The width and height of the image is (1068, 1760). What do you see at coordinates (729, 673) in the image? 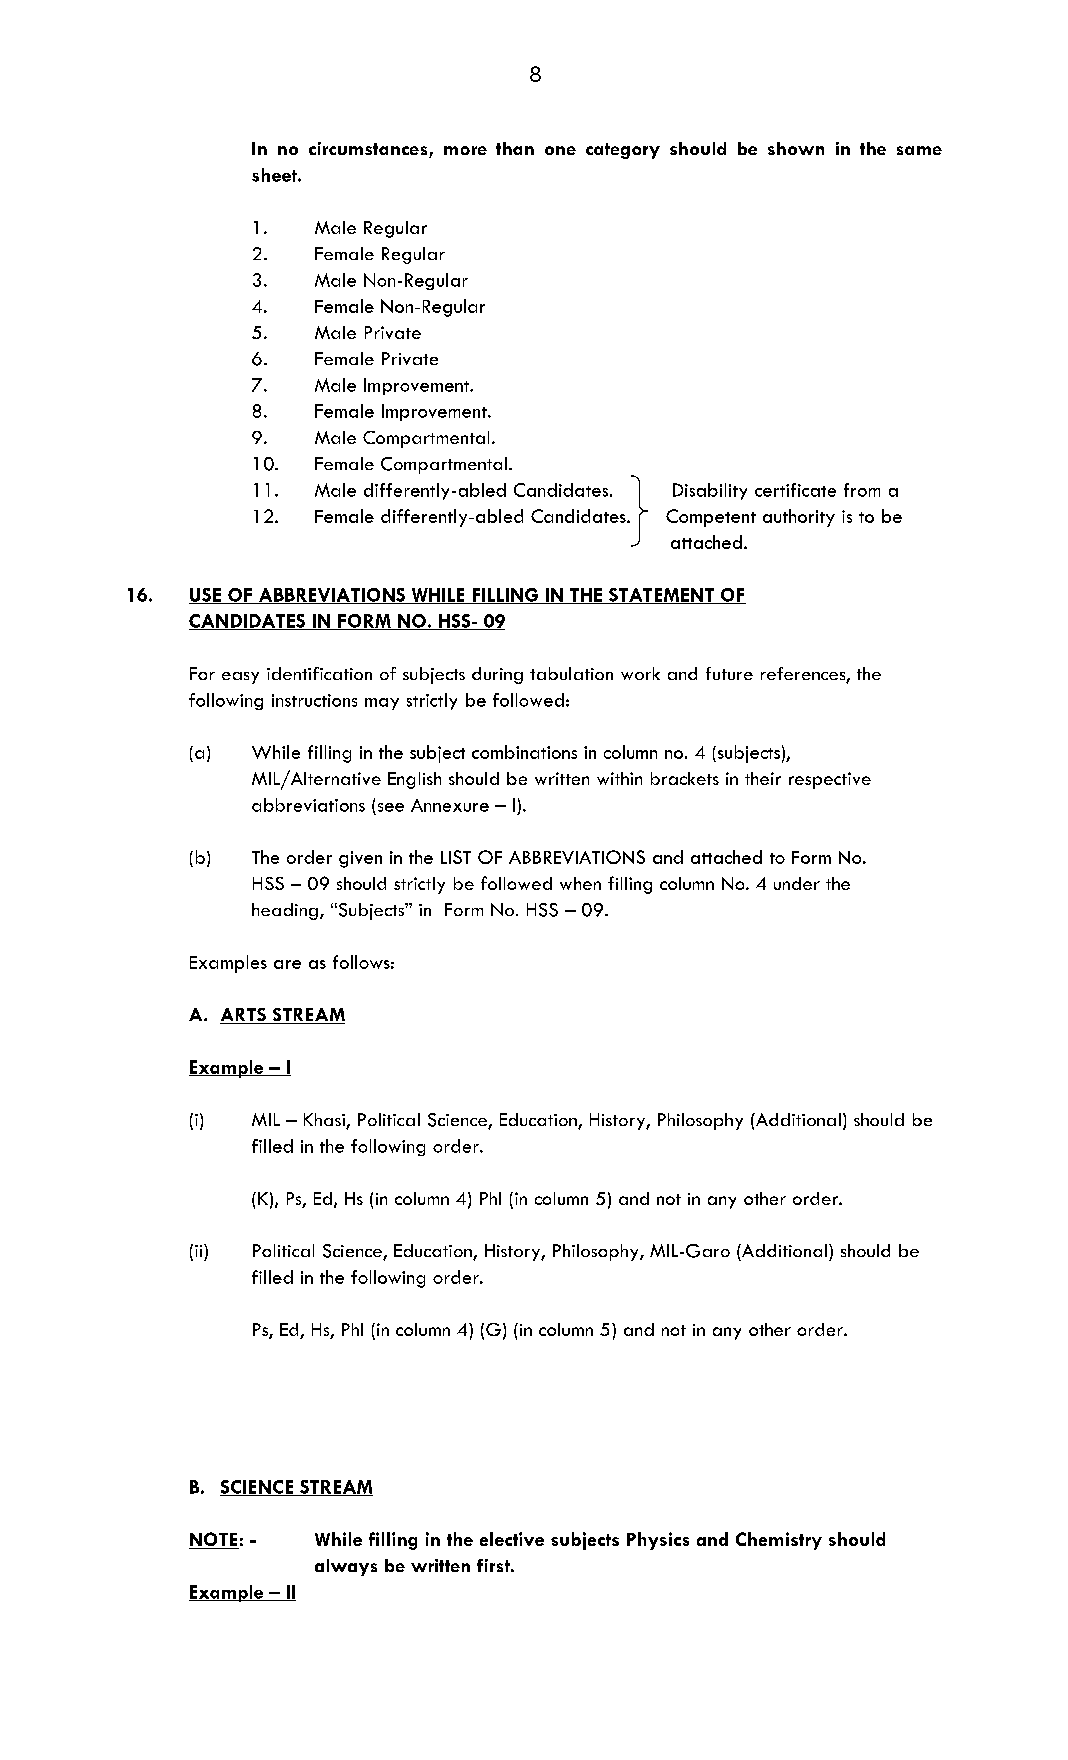
I see `future` at bounding box center [729, 673].
